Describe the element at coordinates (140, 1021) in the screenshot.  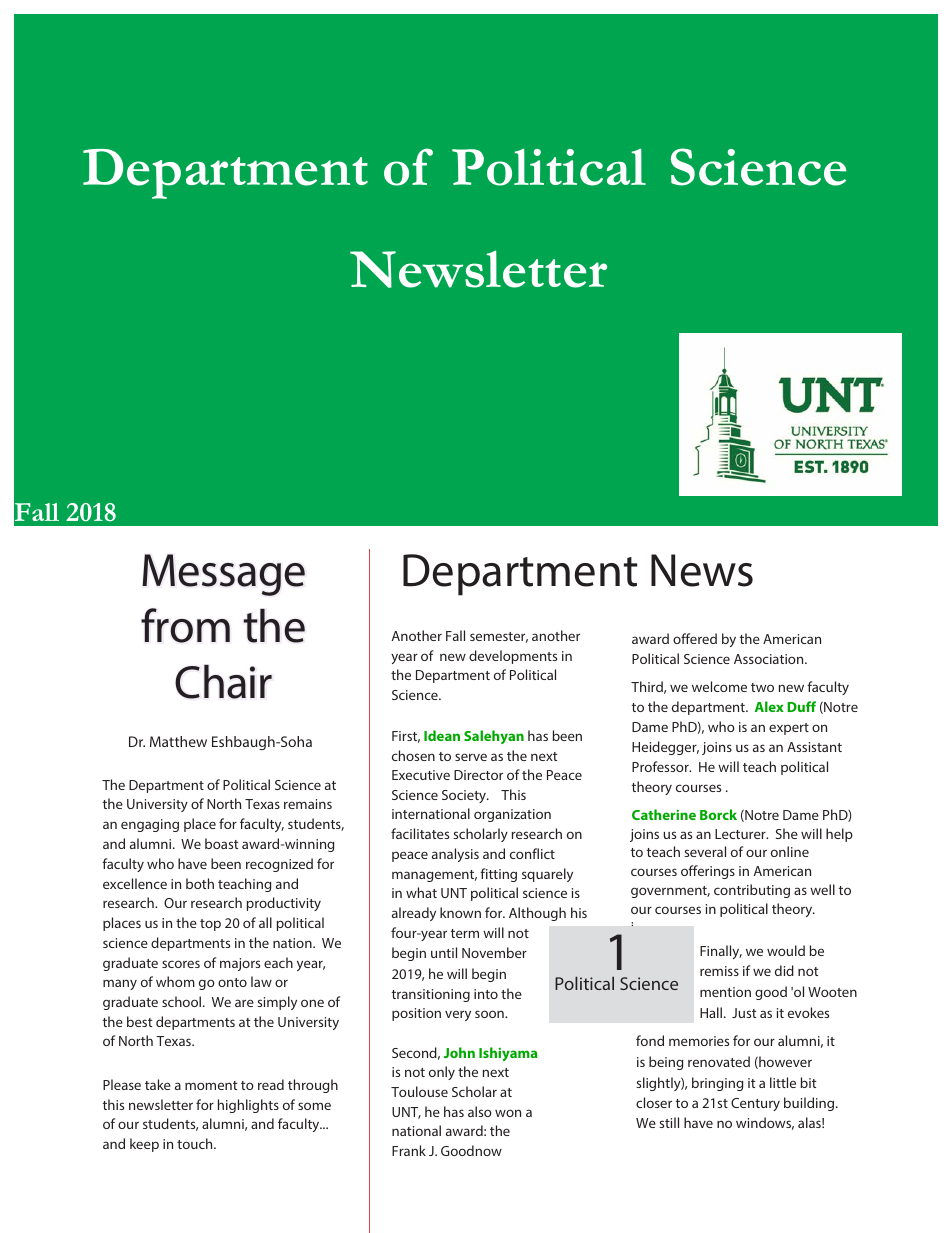
I see `best` at that location.
